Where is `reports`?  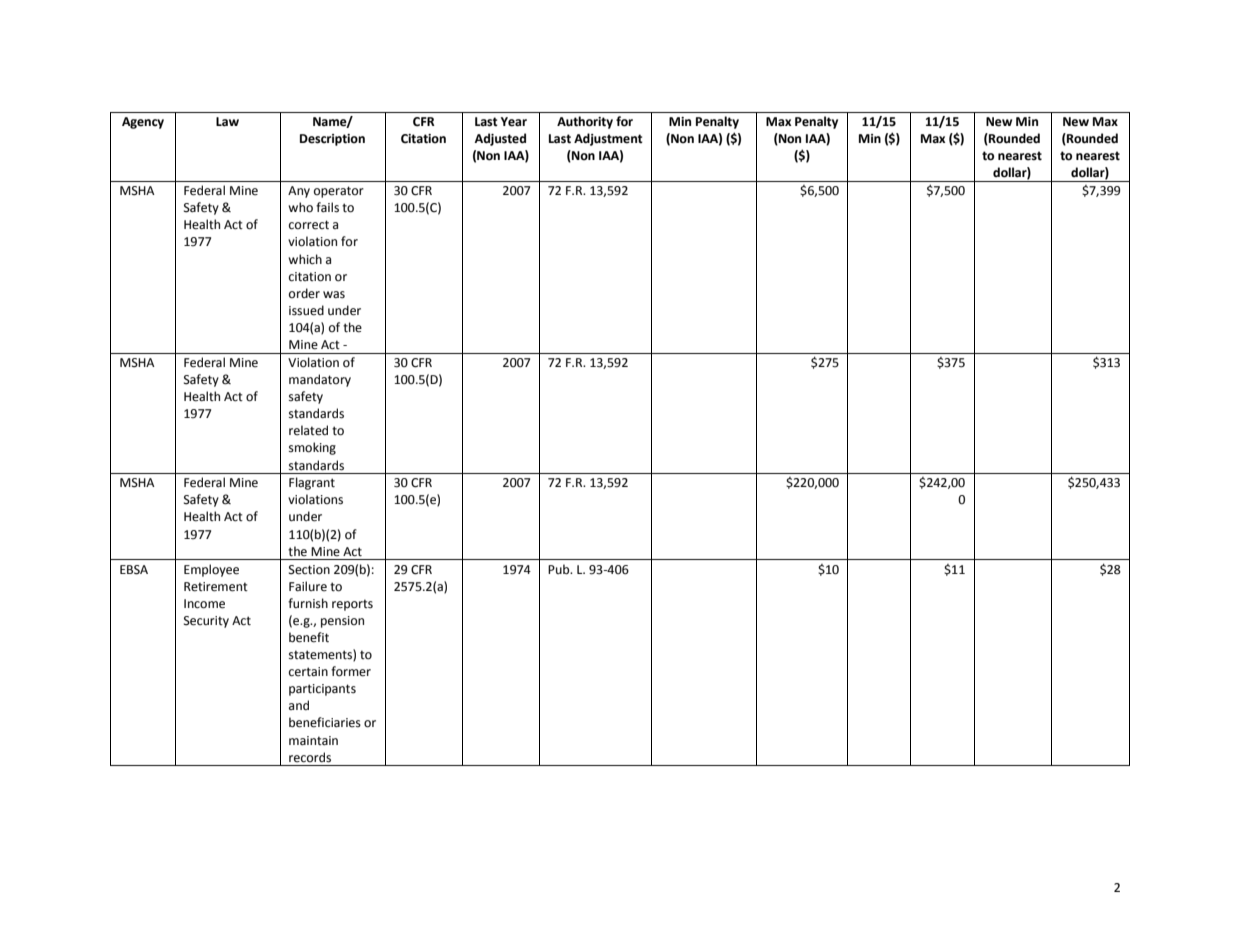 reports is located at coordinates (352, 605).
